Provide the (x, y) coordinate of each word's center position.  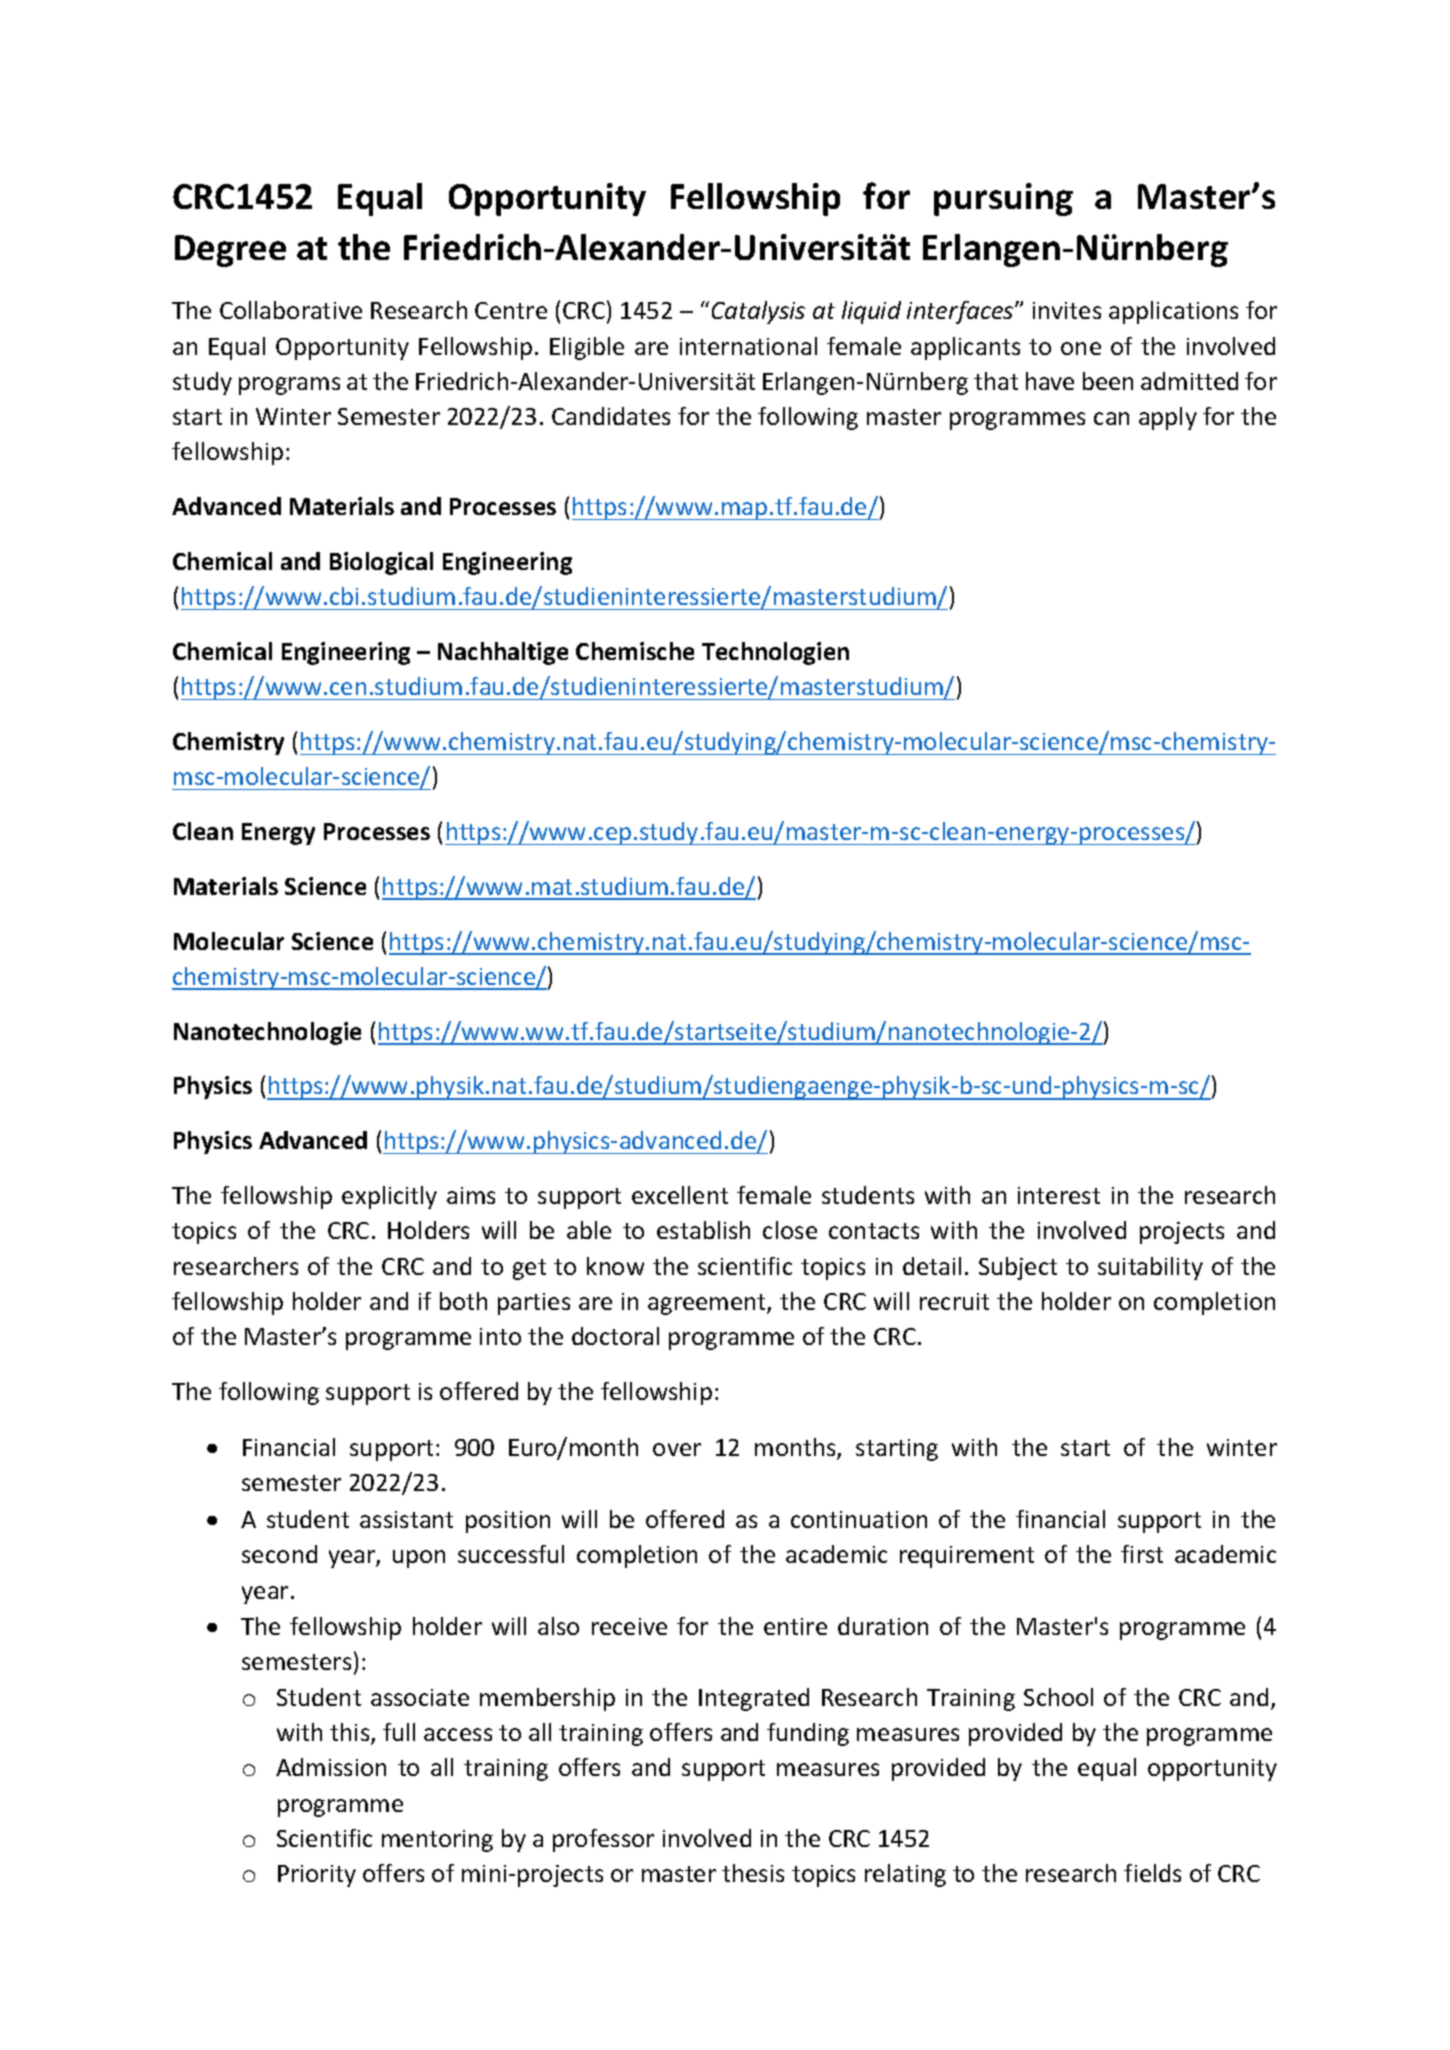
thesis (753, 1873)
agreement (708, 1304)
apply (1168, 418)
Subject (1018, 1268)
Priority (317, 1876)
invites (1067, 310)
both (463, 1301)
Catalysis (758, 312)
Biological (381, 563)
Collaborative (291, 310)
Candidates (611, 416)
